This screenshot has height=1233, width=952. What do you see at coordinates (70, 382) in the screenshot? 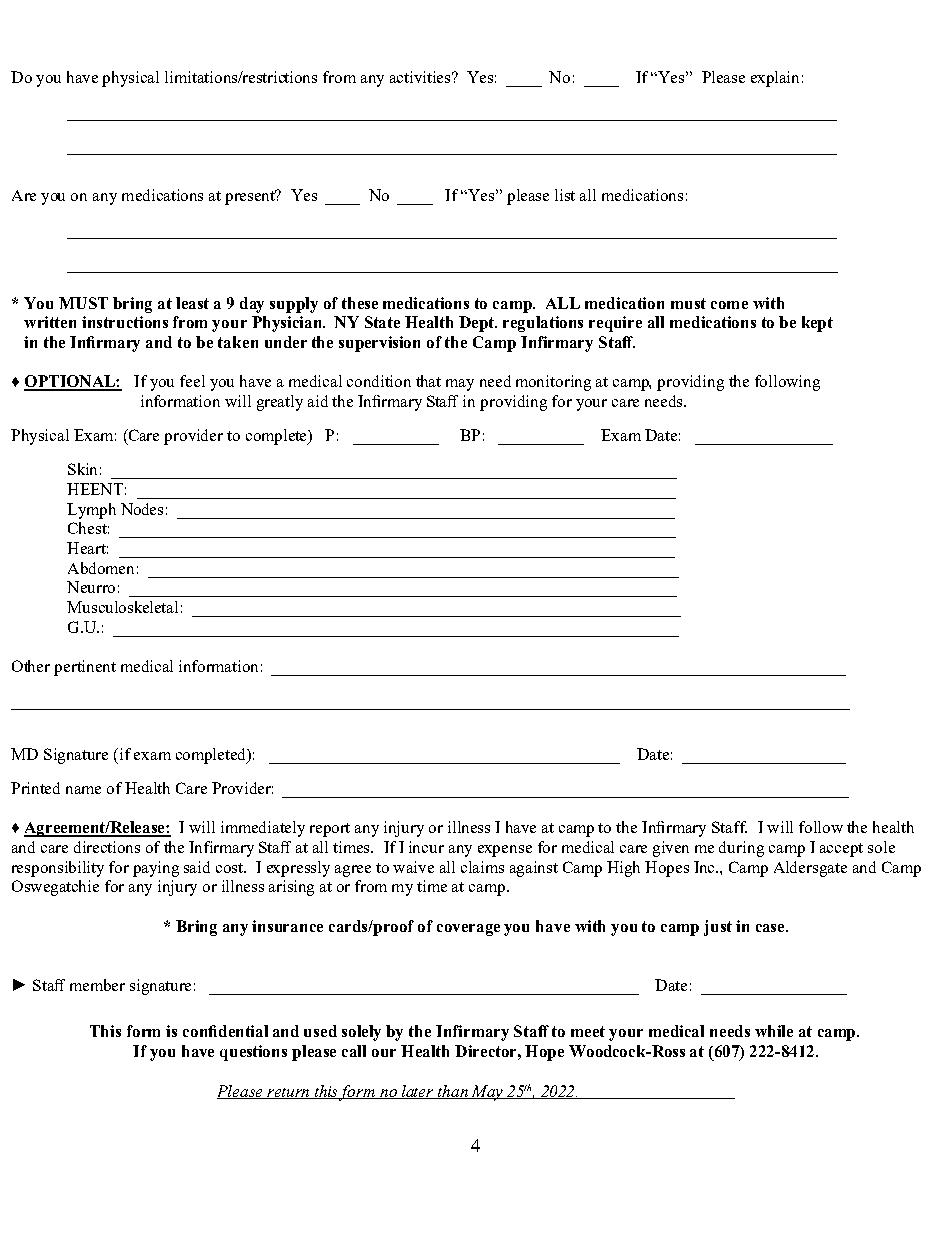
I see `OPTIONAL` at bounding box center [70, 382].
